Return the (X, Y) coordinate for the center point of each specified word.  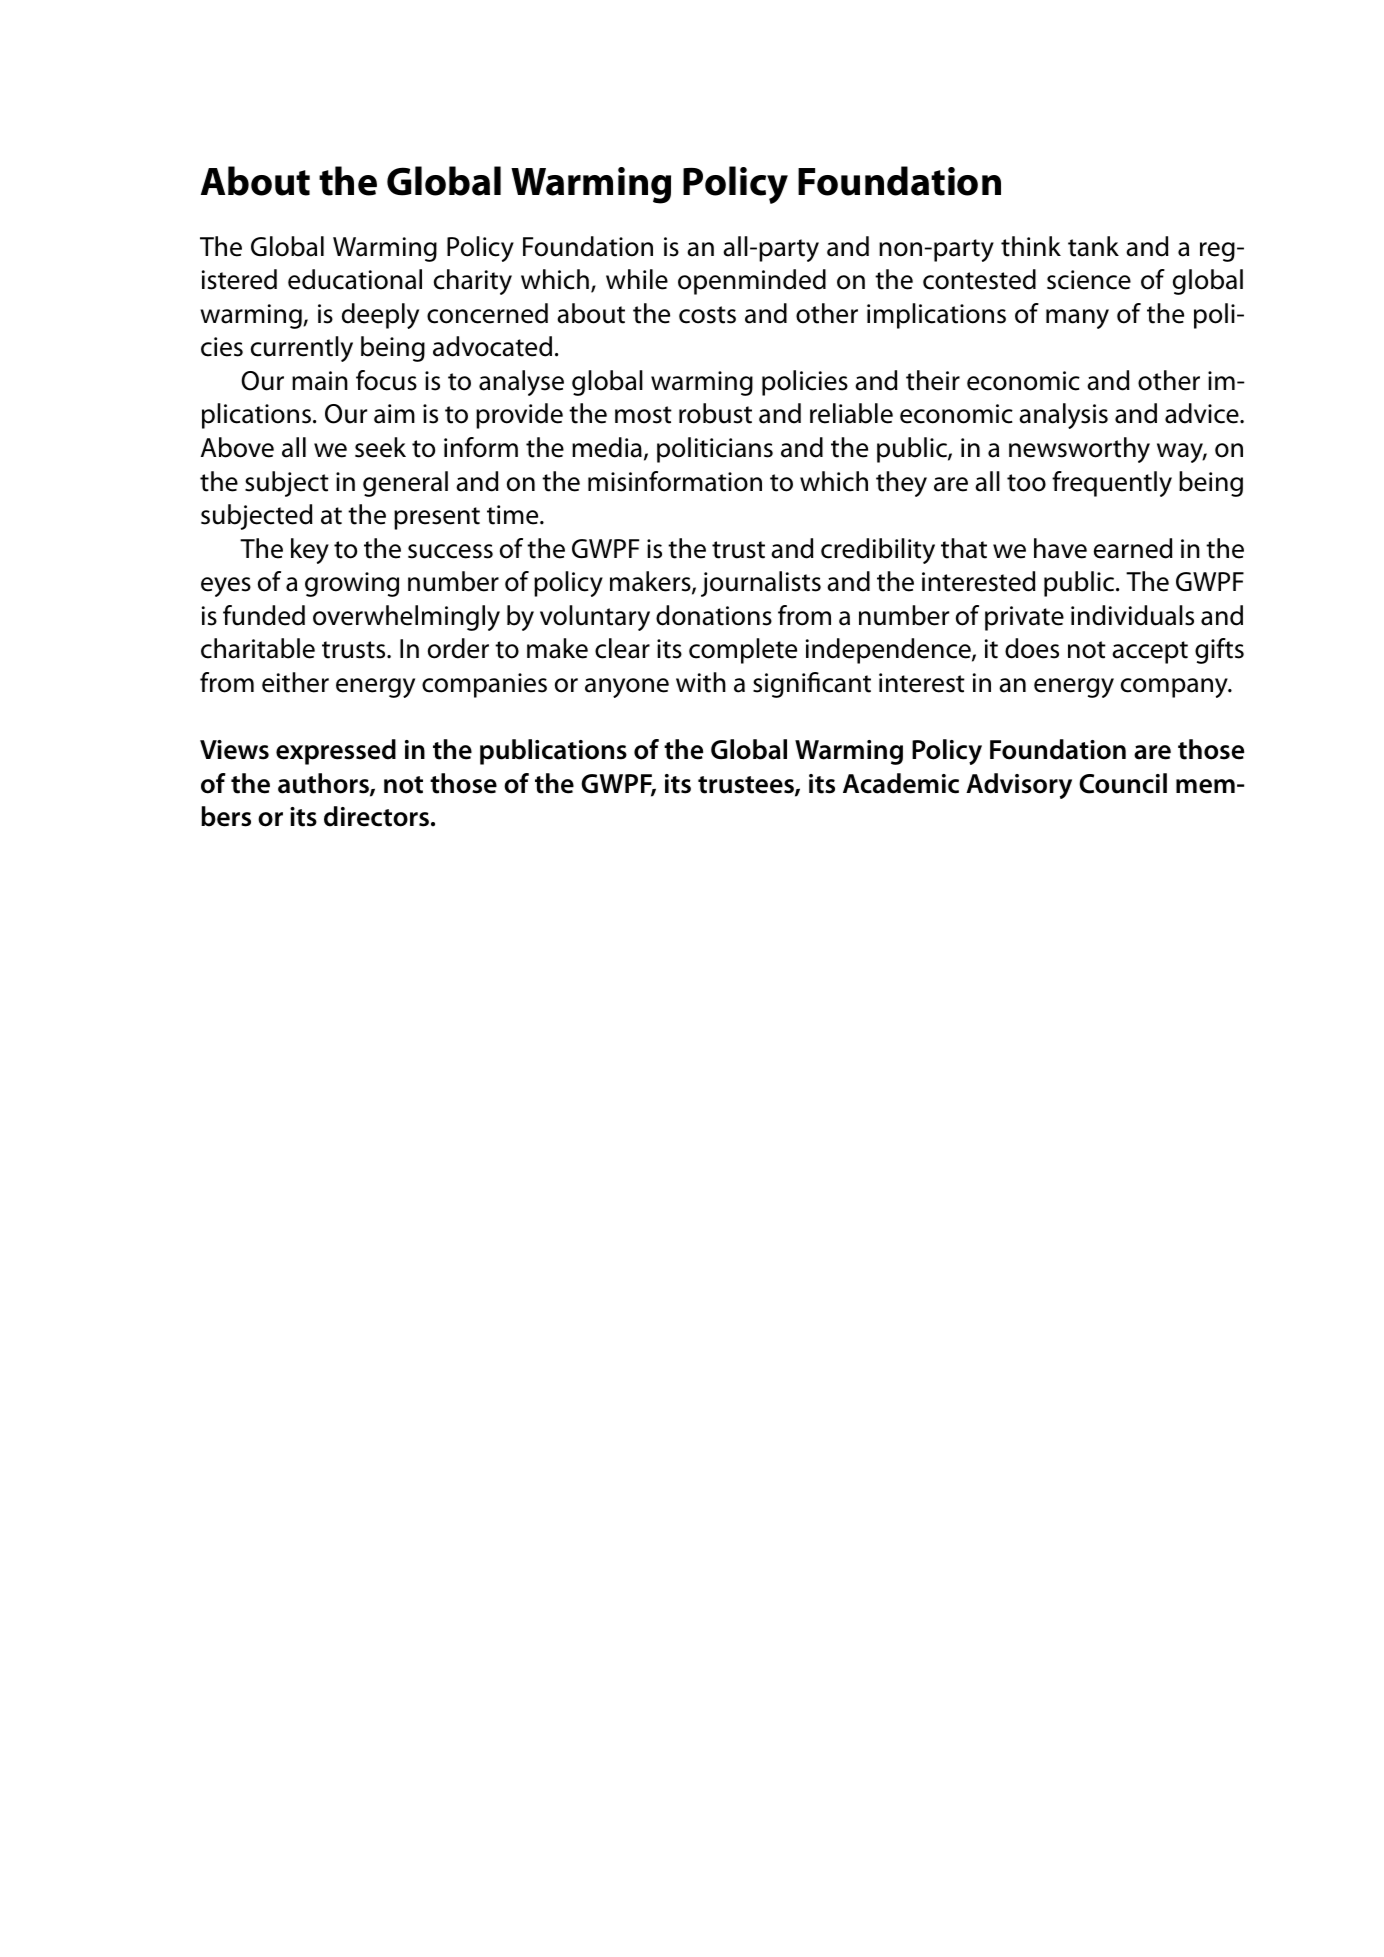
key (310, 551)
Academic (901, 783)
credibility (878, 551)
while (637, 279)
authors (324, 784)
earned (1133, 548)
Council (1123, 783)
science (1089, 280)
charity (473, 282)
